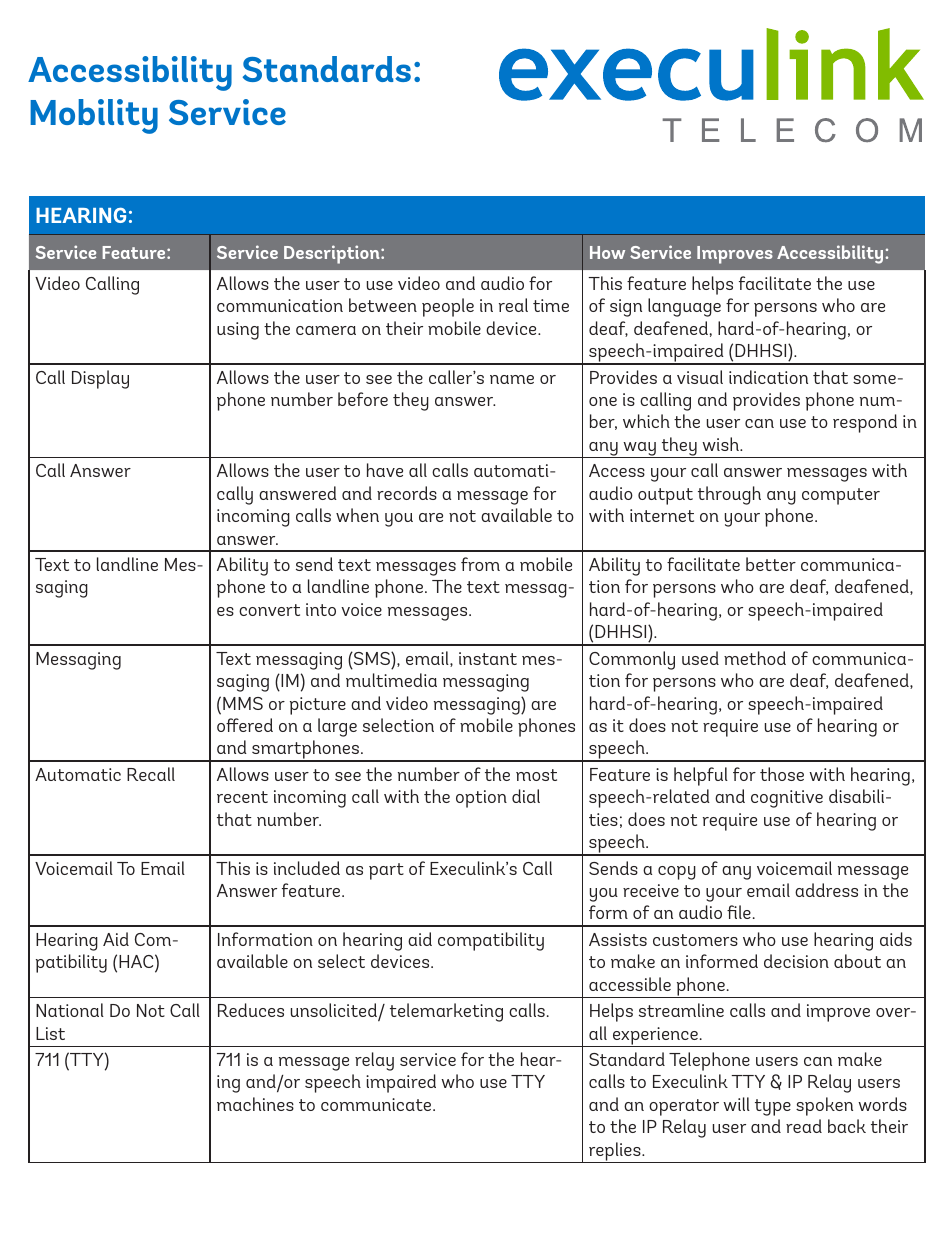 The image size is (952, 1233). Describe the element at coordinates (407, 493) in the screenshot. I see `records` at that location.
